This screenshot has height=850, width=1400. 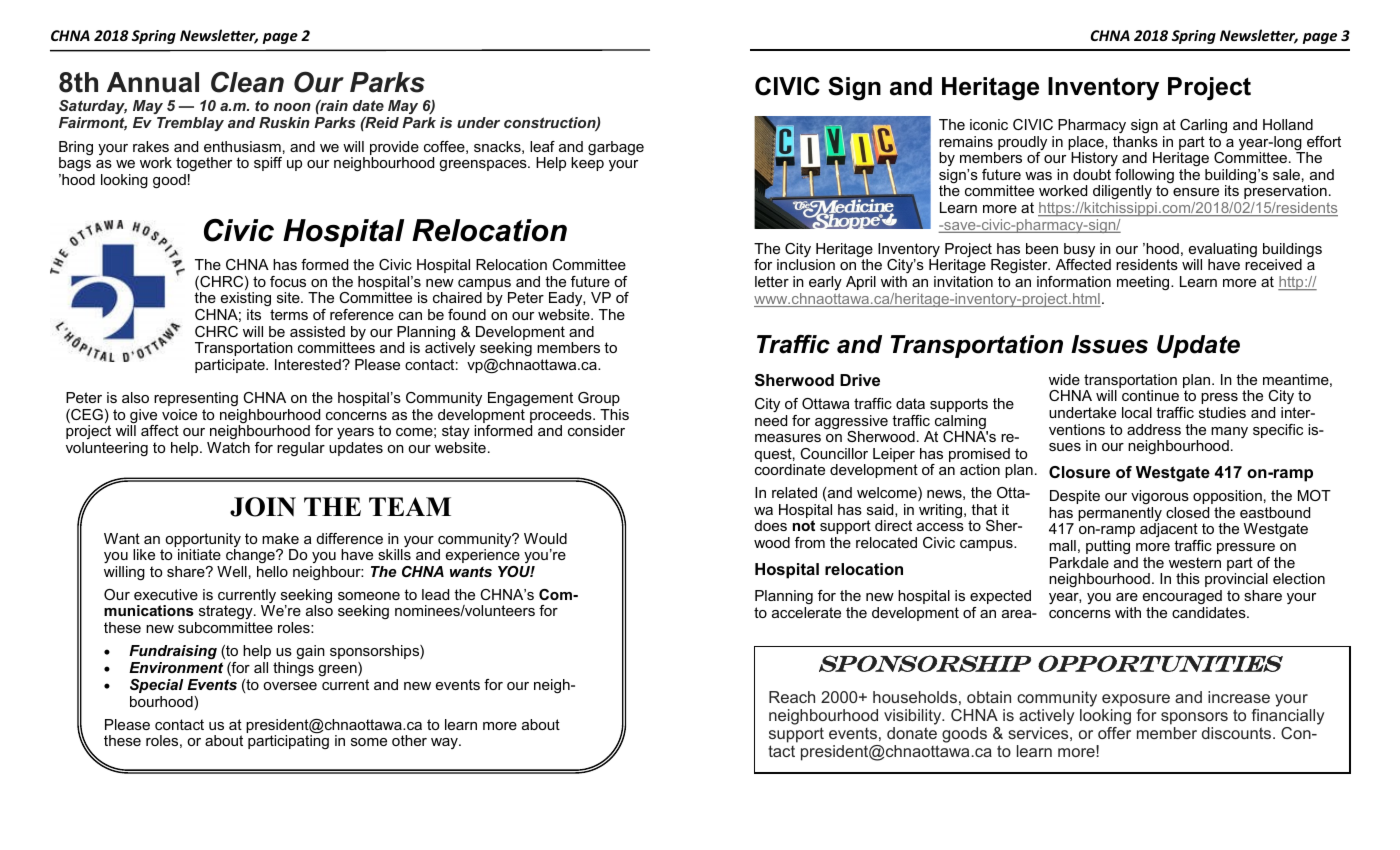 I want to click on garbage, so click(x=616, y=148).
